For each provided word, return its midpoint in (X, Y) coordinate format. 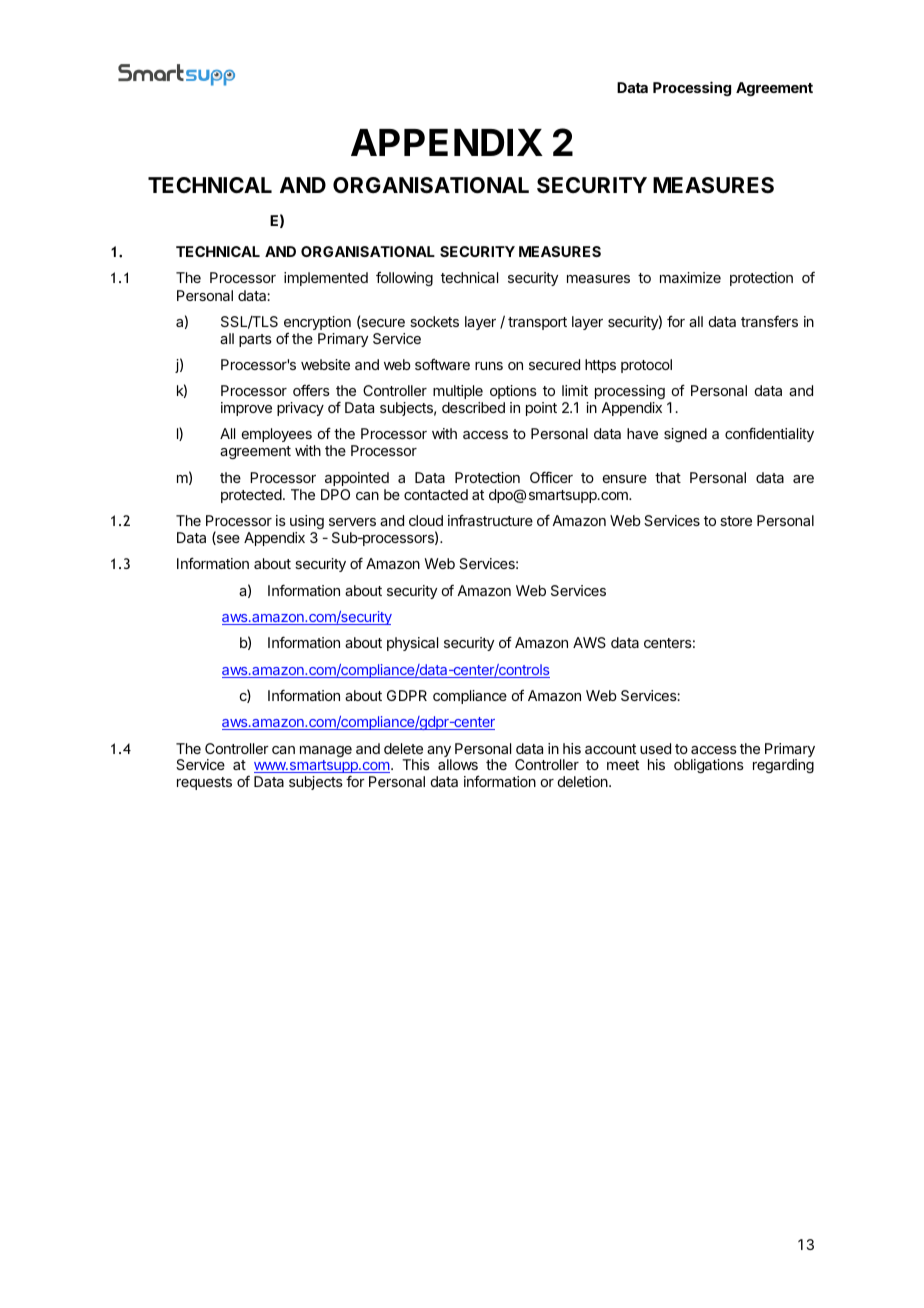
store (736, 521)
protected (251, 496)
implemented (326, 279)
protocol (646, 366)
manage (326, 751)
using (307, 522)
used (655, 748)
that (668, 477)
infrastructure (490, 520)
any (439, 753)
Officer (551, 477)
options (513, 392)
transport (537, 323)
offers (311, 390)
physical (412, 644)
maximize (690, 277)
